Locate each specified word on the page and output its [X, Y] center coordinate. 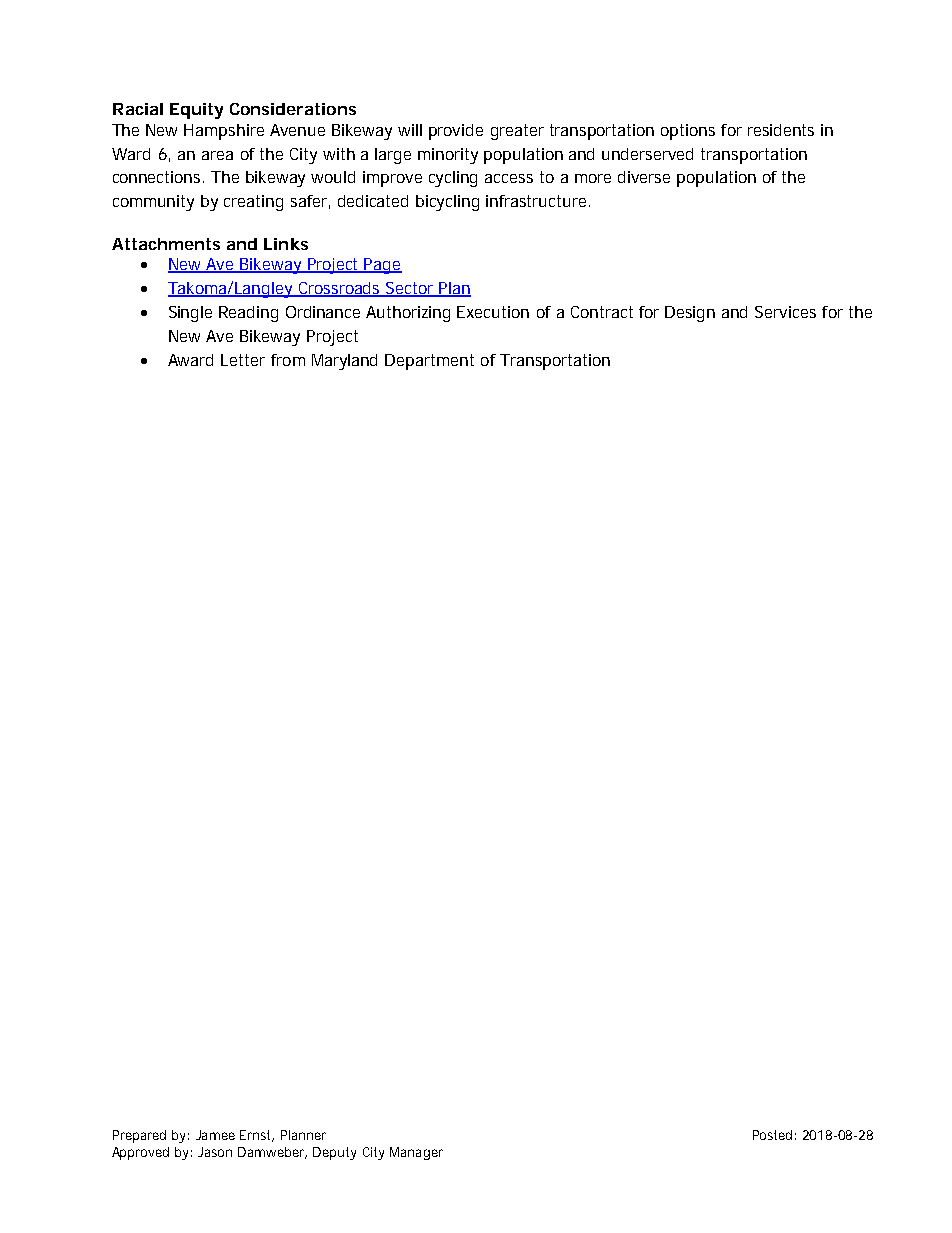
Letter [243, 360]
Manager [416, 1153]
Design [690, 314]
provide [456, 132]
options [688, 132]
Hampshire [224, 132]
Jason [215, 1152]
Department [429, 362]
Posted [772, 1135]
